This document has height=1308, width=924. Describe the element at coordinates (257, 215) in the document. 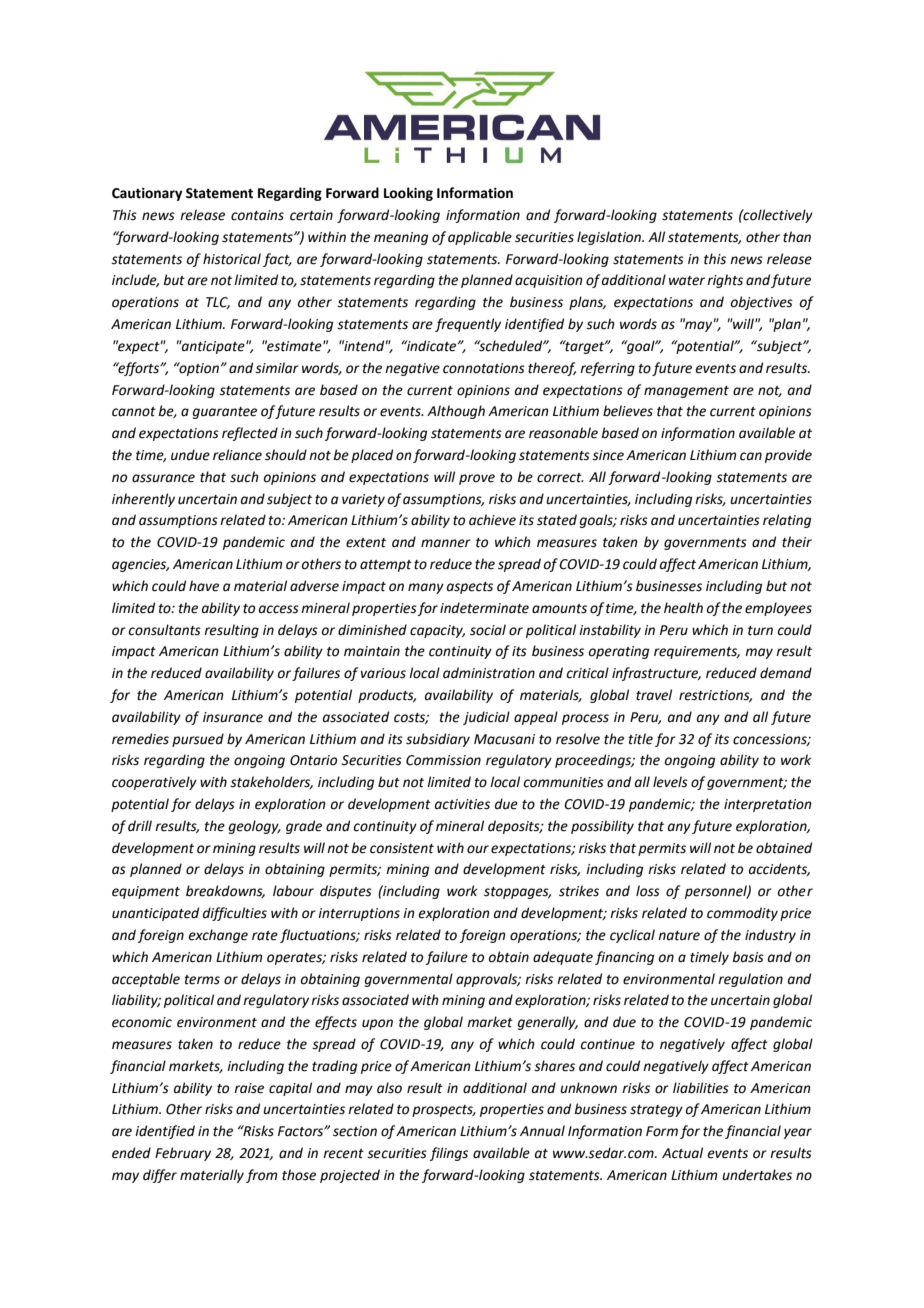

I see `contains` at that location.
